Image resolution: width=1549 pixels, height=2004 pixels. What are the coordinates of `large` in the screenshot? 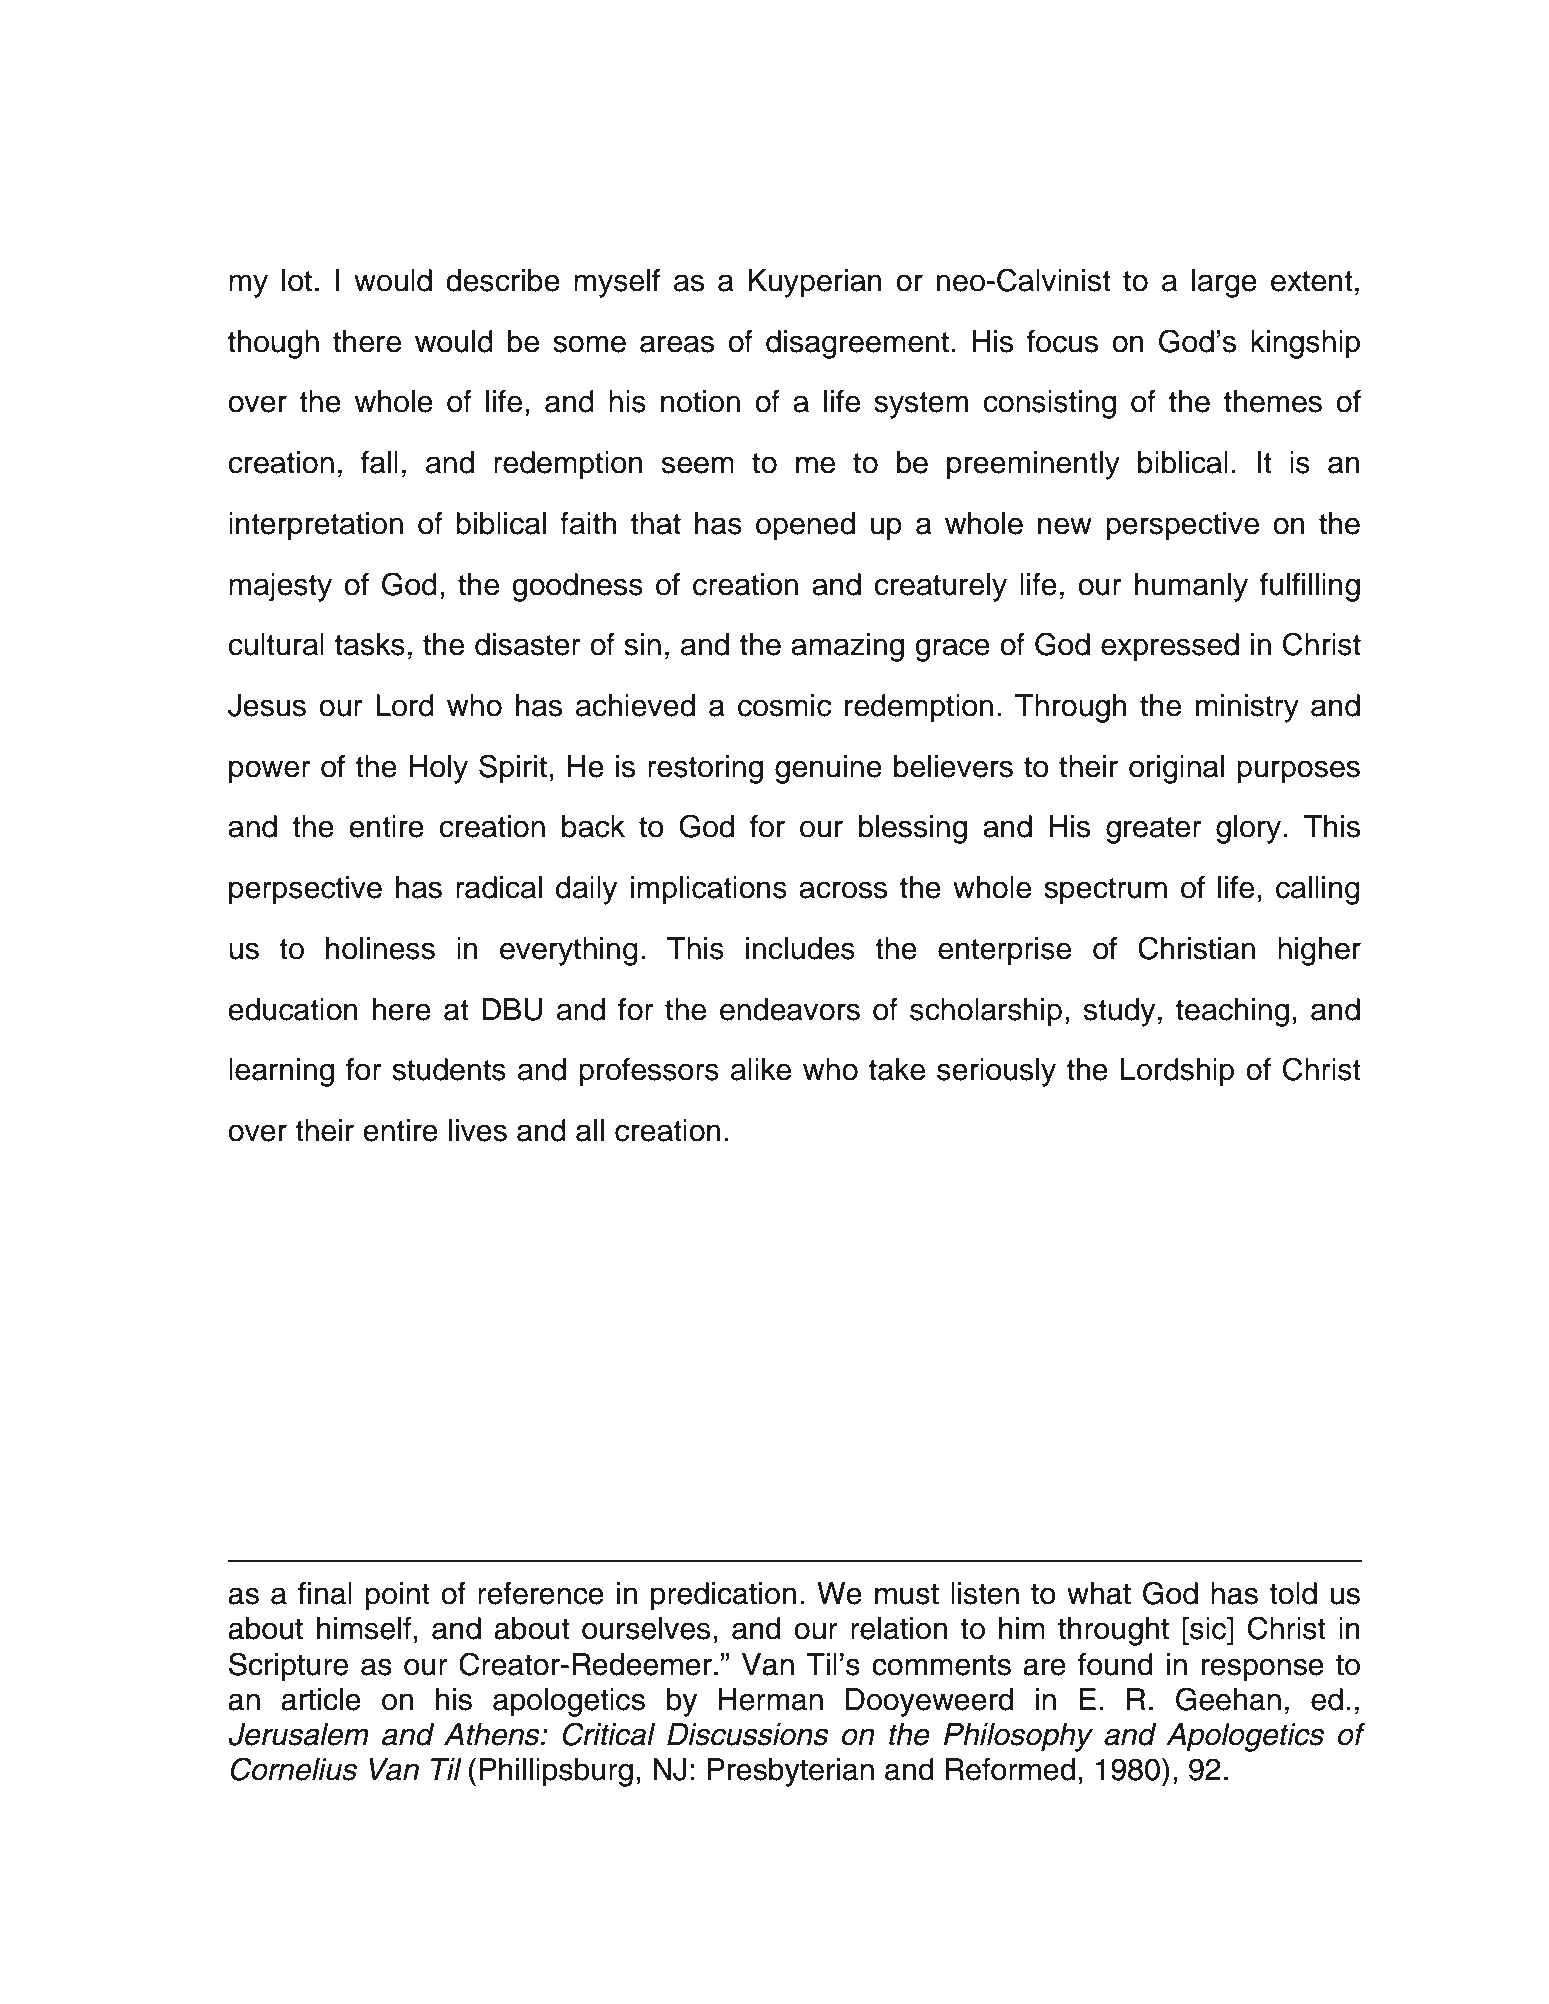 It's located at (1224, 283).
